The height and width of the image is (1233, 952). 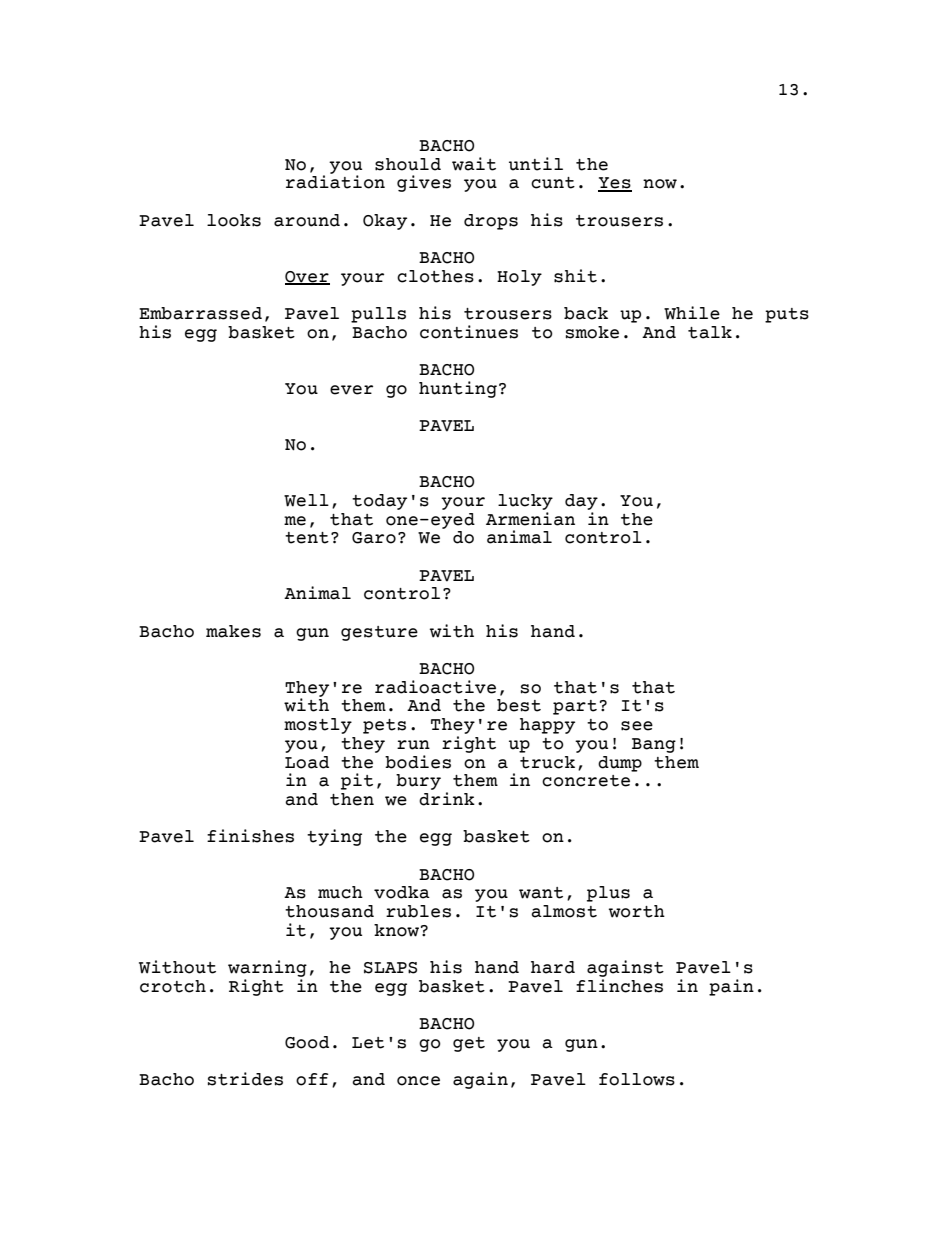 I want to click on drink, so click(x=447, y=799).
